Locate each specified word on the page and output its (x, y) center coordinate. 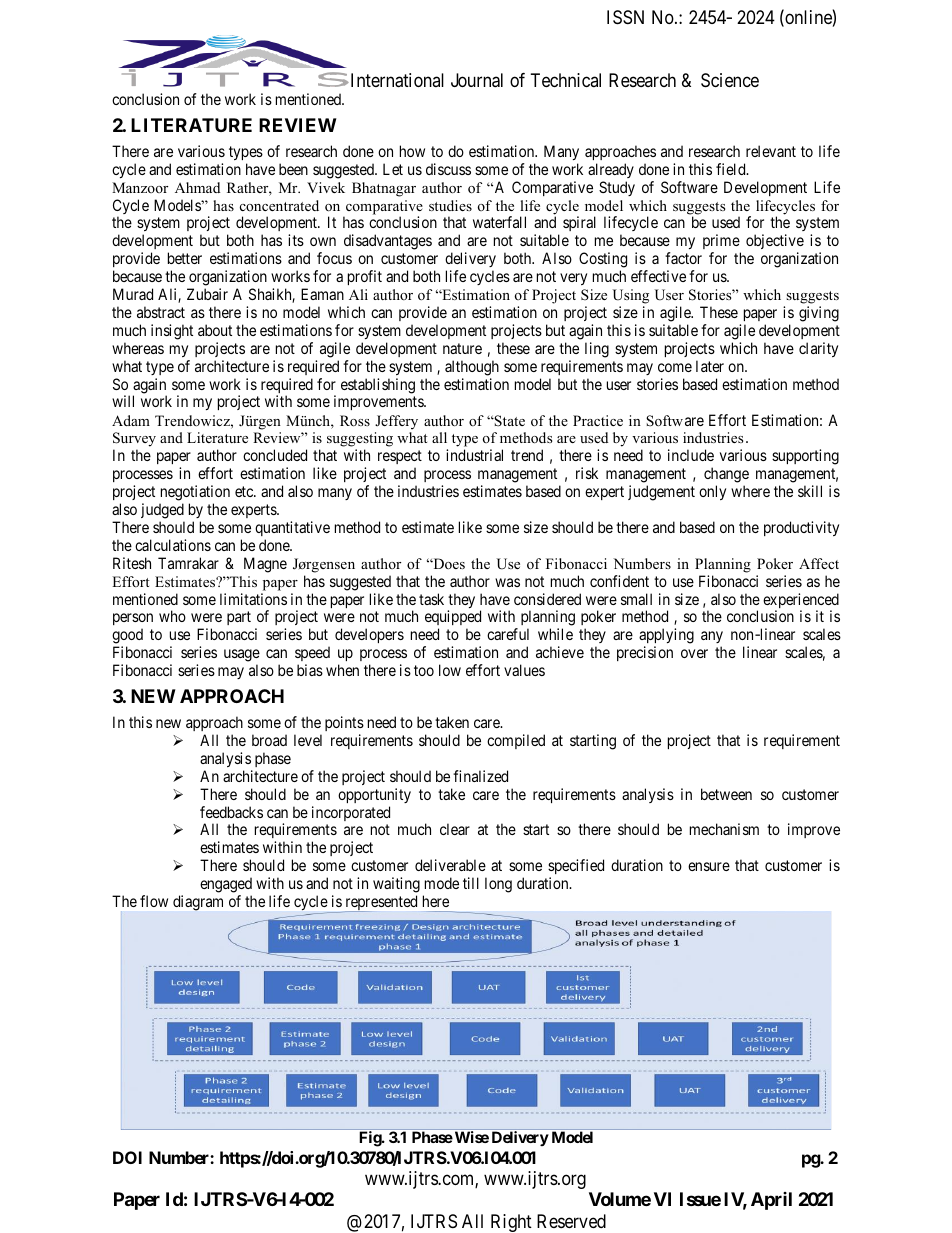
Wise (470, 1137)
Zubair (207, 294)
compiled (516, 741)
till (471, 883)
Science (730, 80)
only (712, 492)
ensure (709, 866)
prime (722, 243)
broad (269, 740)
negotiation (195, 494)
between (726, 794)
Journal (477, 80)
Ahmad (197, 187)
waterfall (499, 222)
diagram (198, 903)
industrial (474, 455)
